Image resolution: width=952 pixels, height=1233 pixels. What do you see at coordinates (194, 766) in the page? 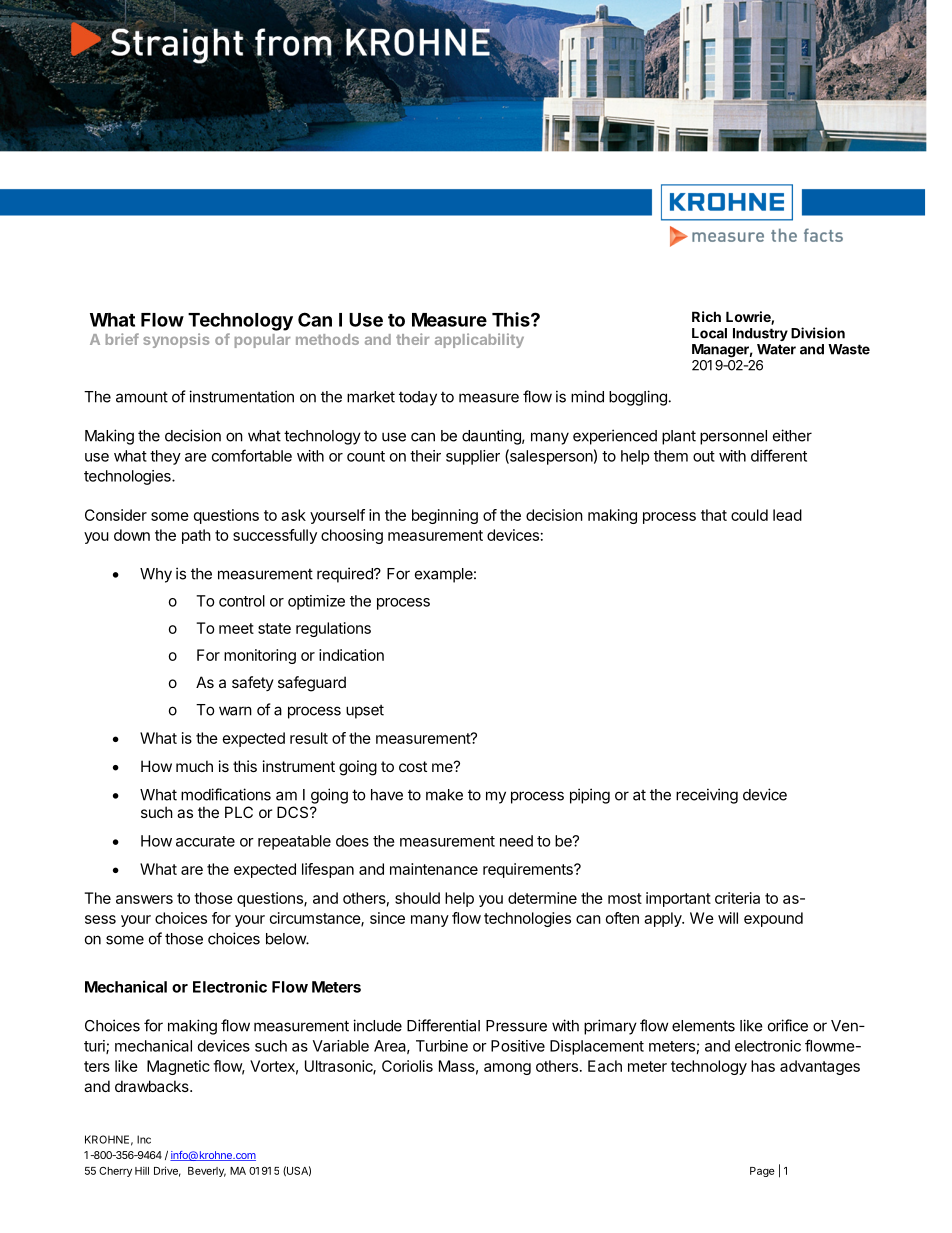
I see `much` at bounding box center [194, 766].
